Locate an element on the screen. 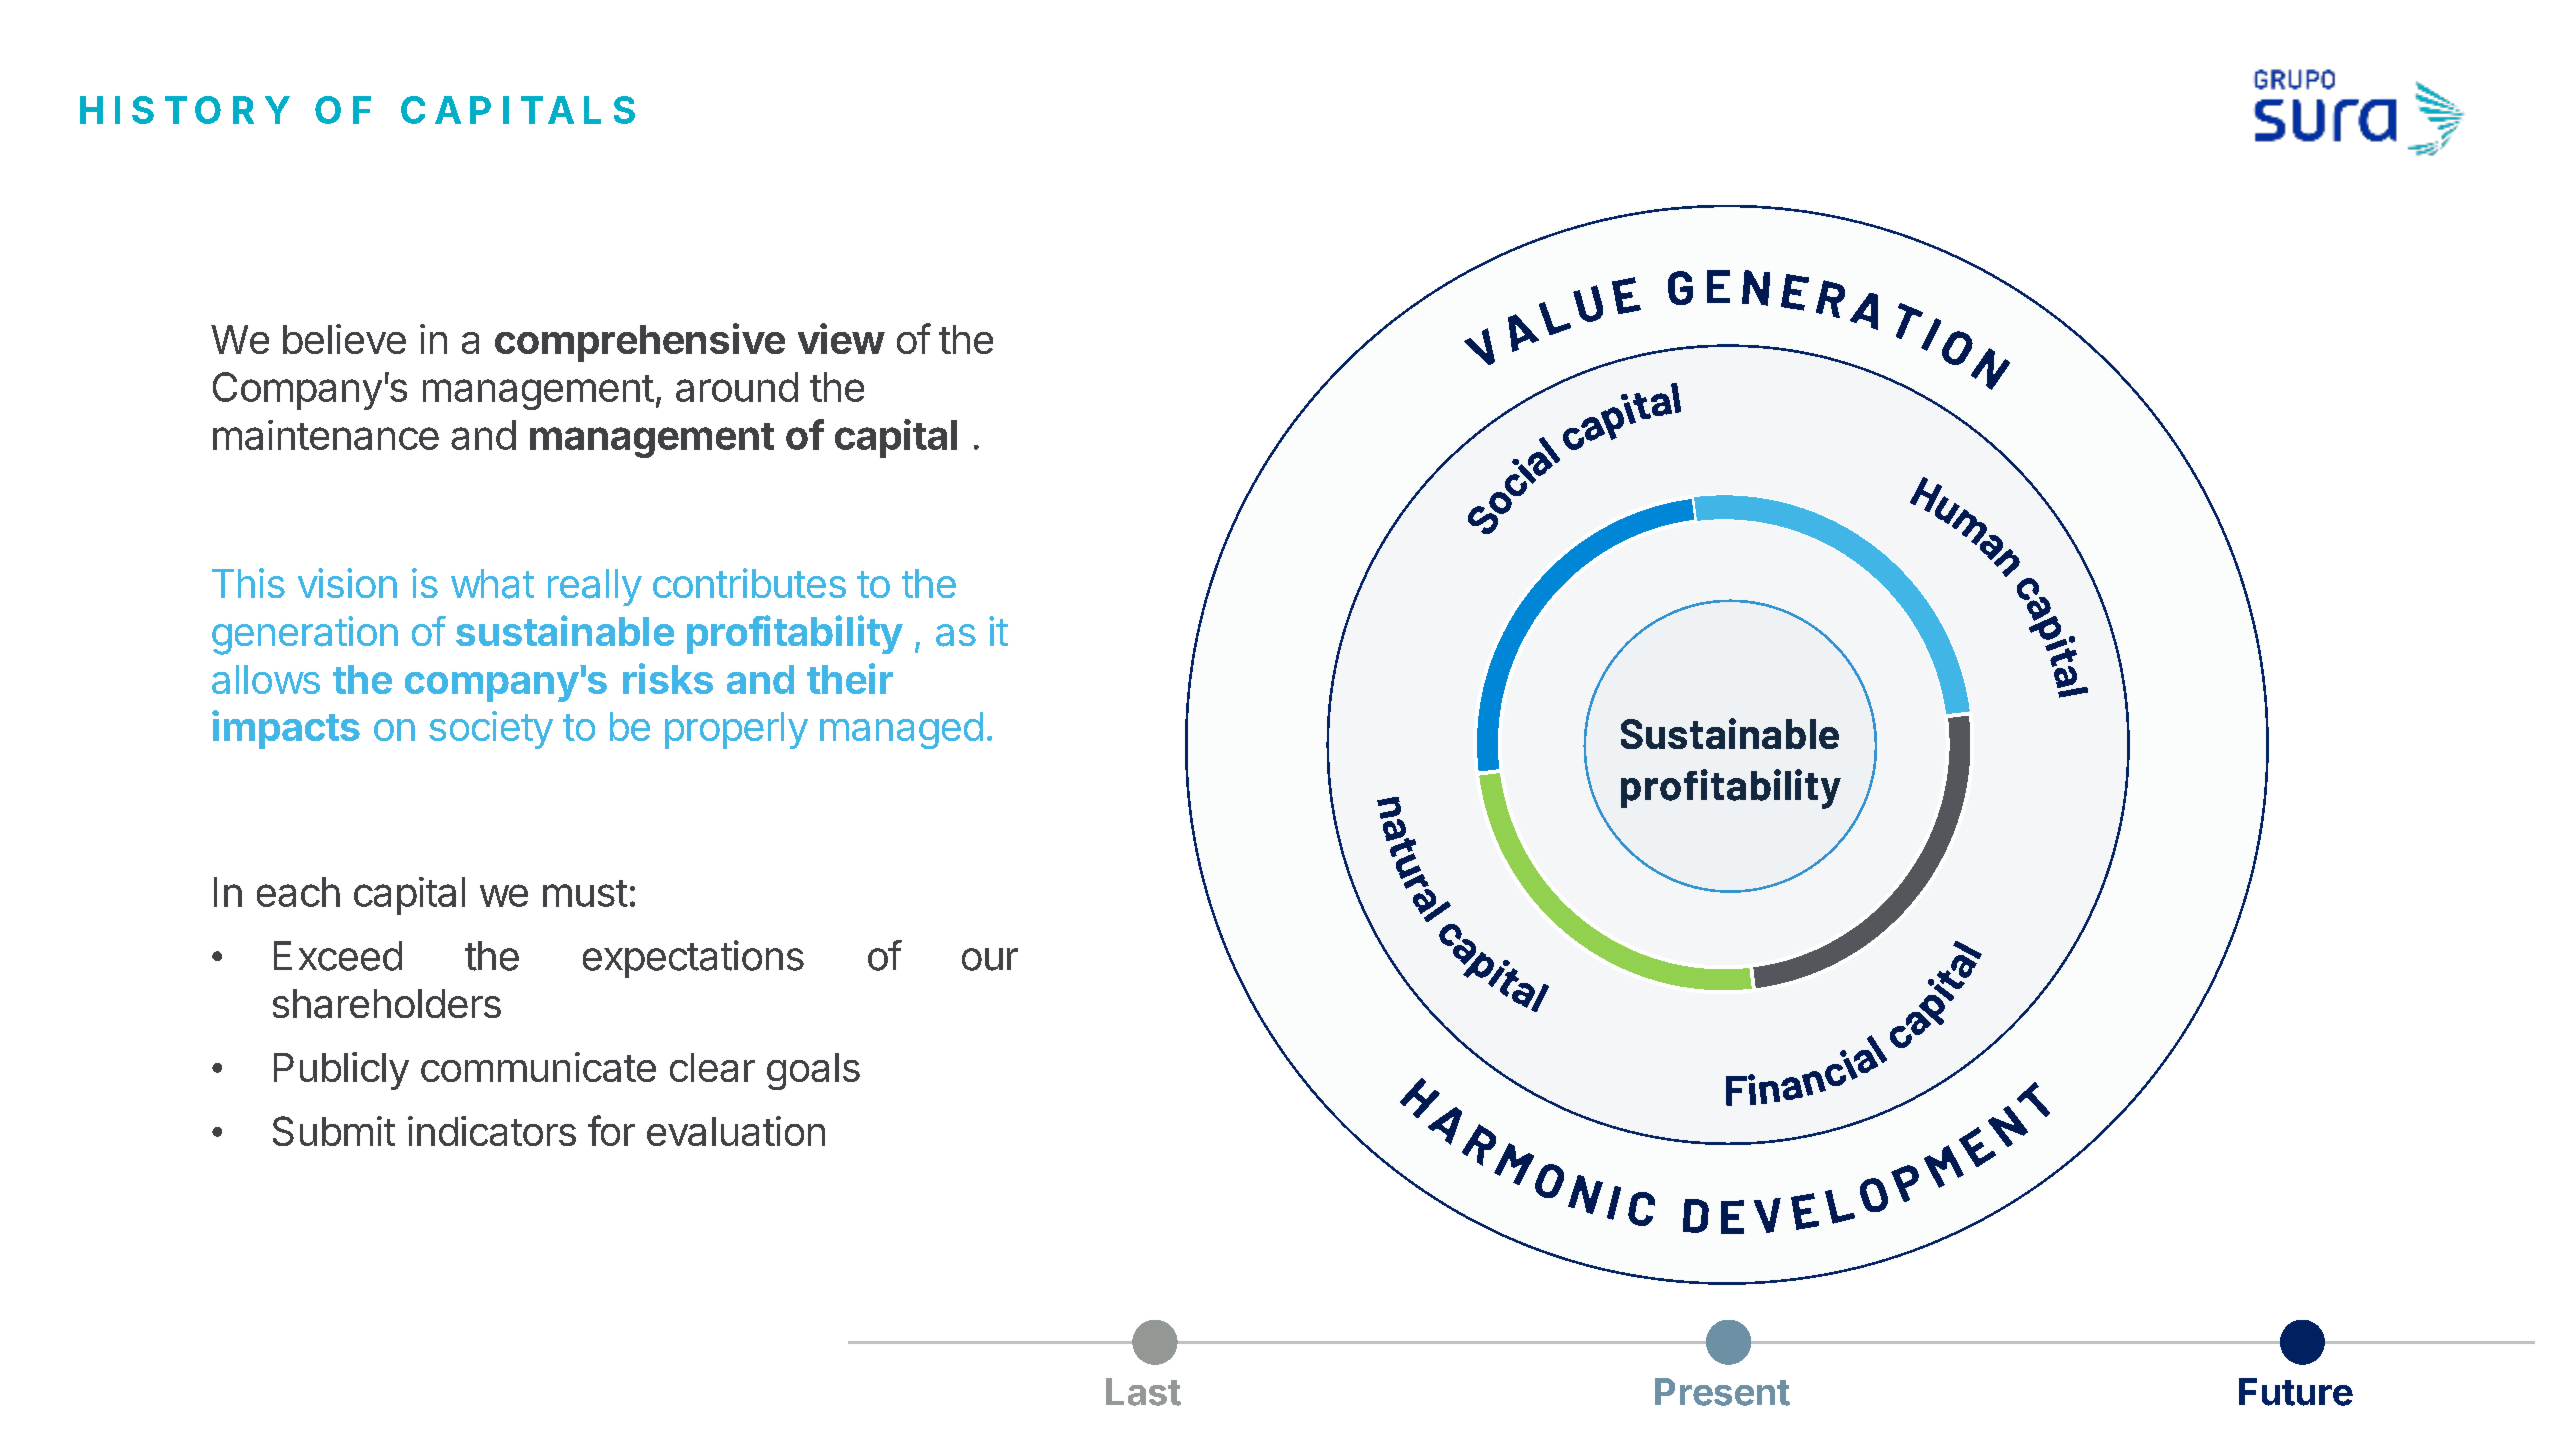 This screenshot has width=2551, height=1435. comprehensive is located at coordinates (640, 342).
